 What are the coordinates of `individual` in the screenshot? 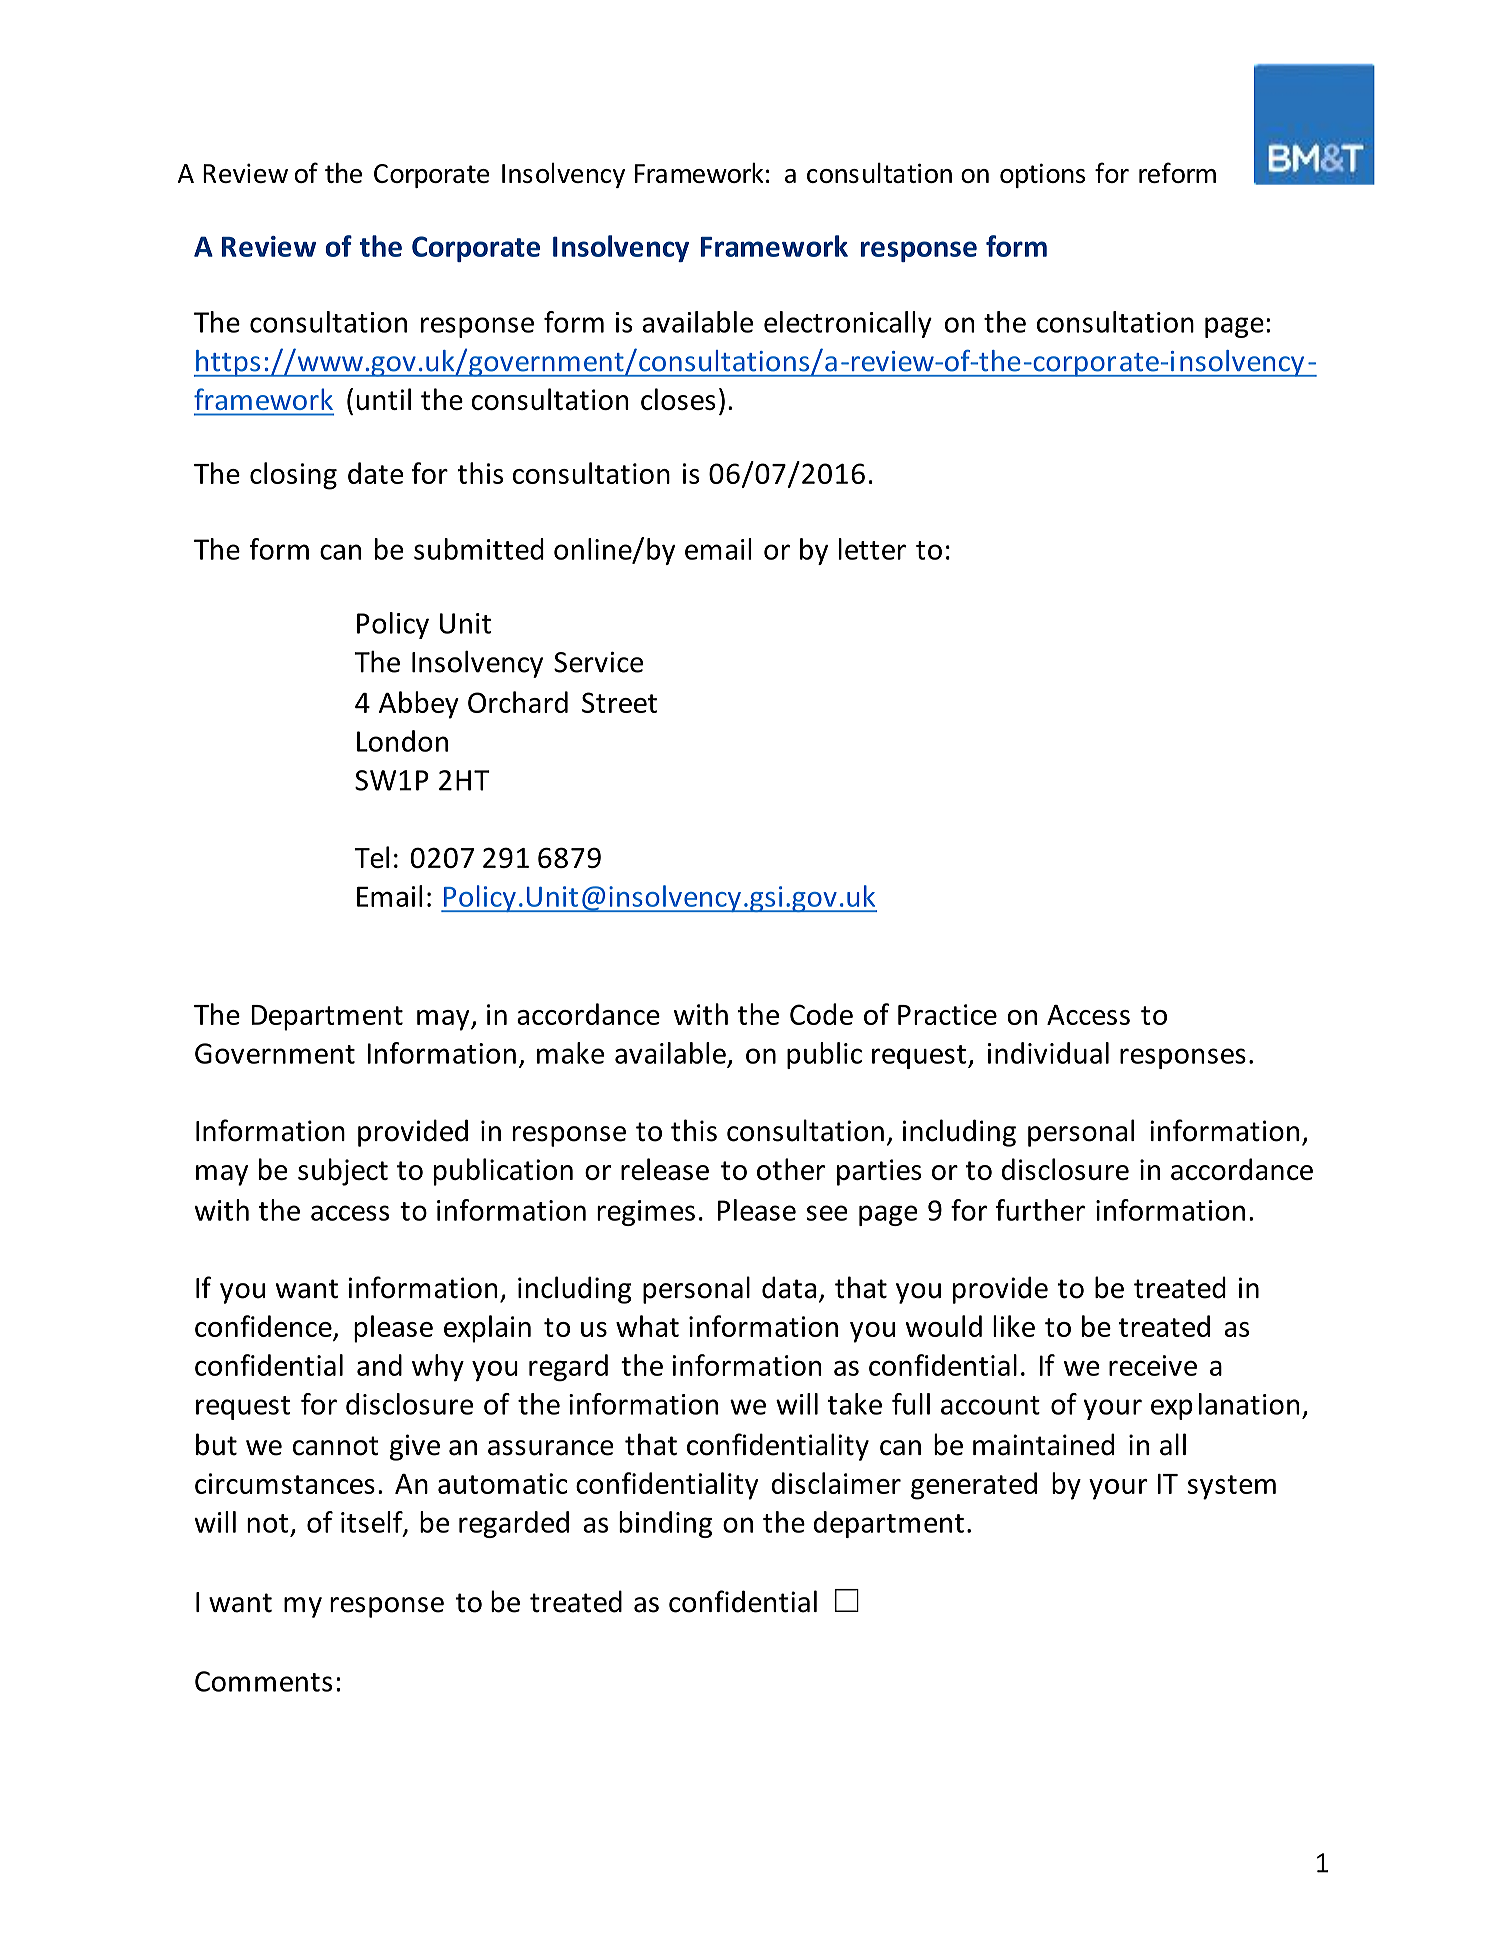 It's located at (1048, 1053).
